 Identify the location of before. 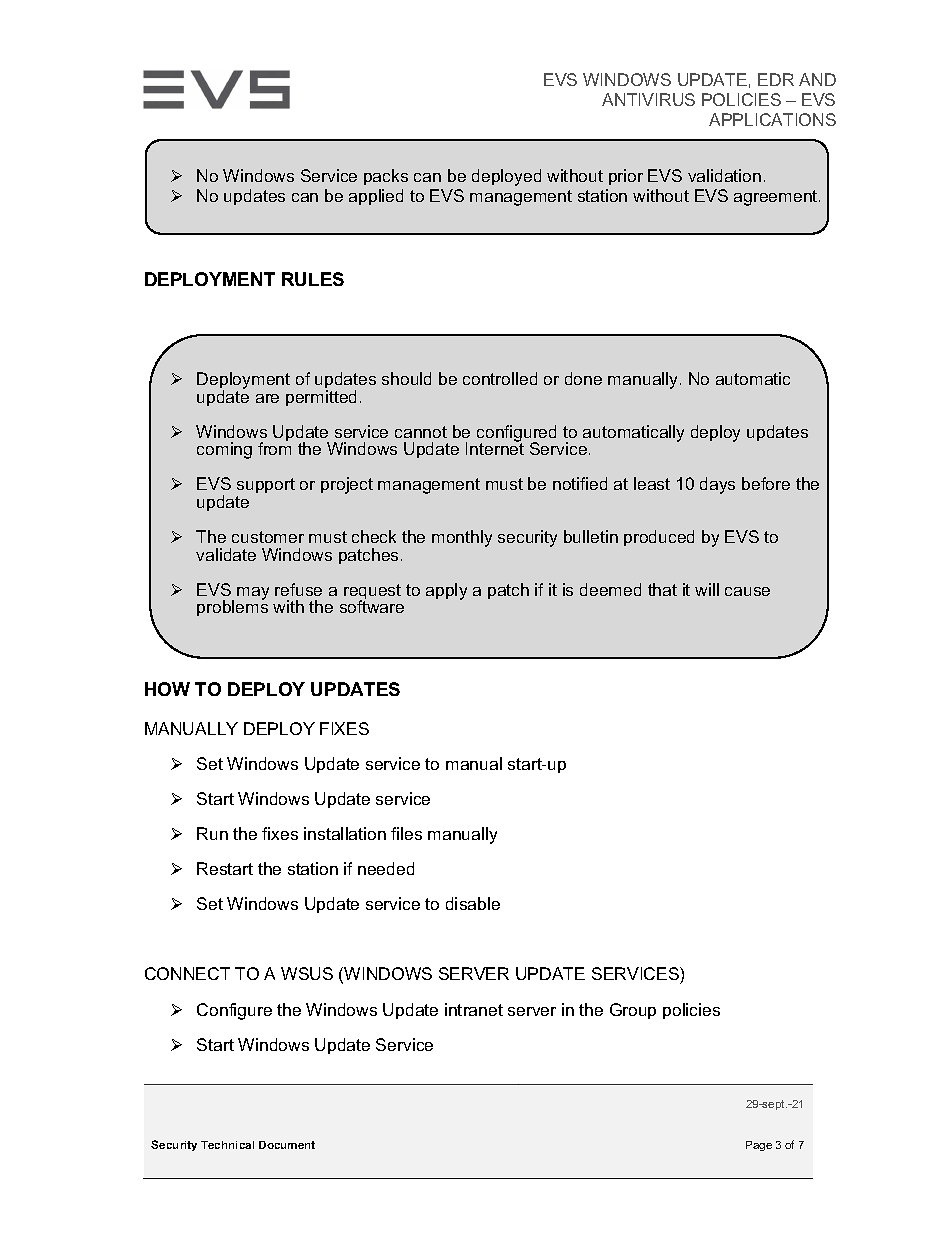
(766, 483).
